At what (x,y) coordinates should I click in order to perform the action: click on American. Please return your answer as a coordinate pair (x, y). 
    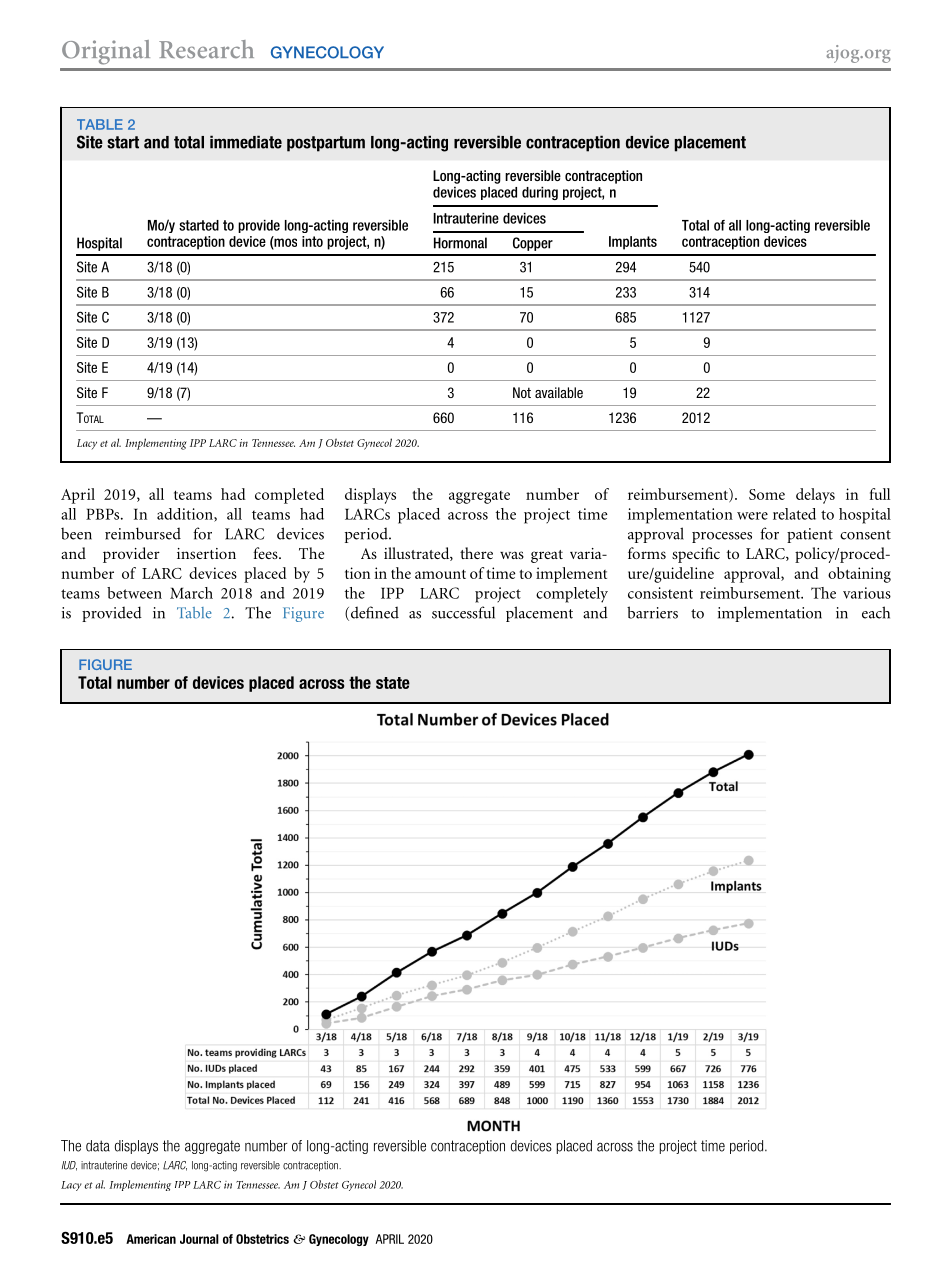
    Looking at the image, I should click on (151, 1239).
